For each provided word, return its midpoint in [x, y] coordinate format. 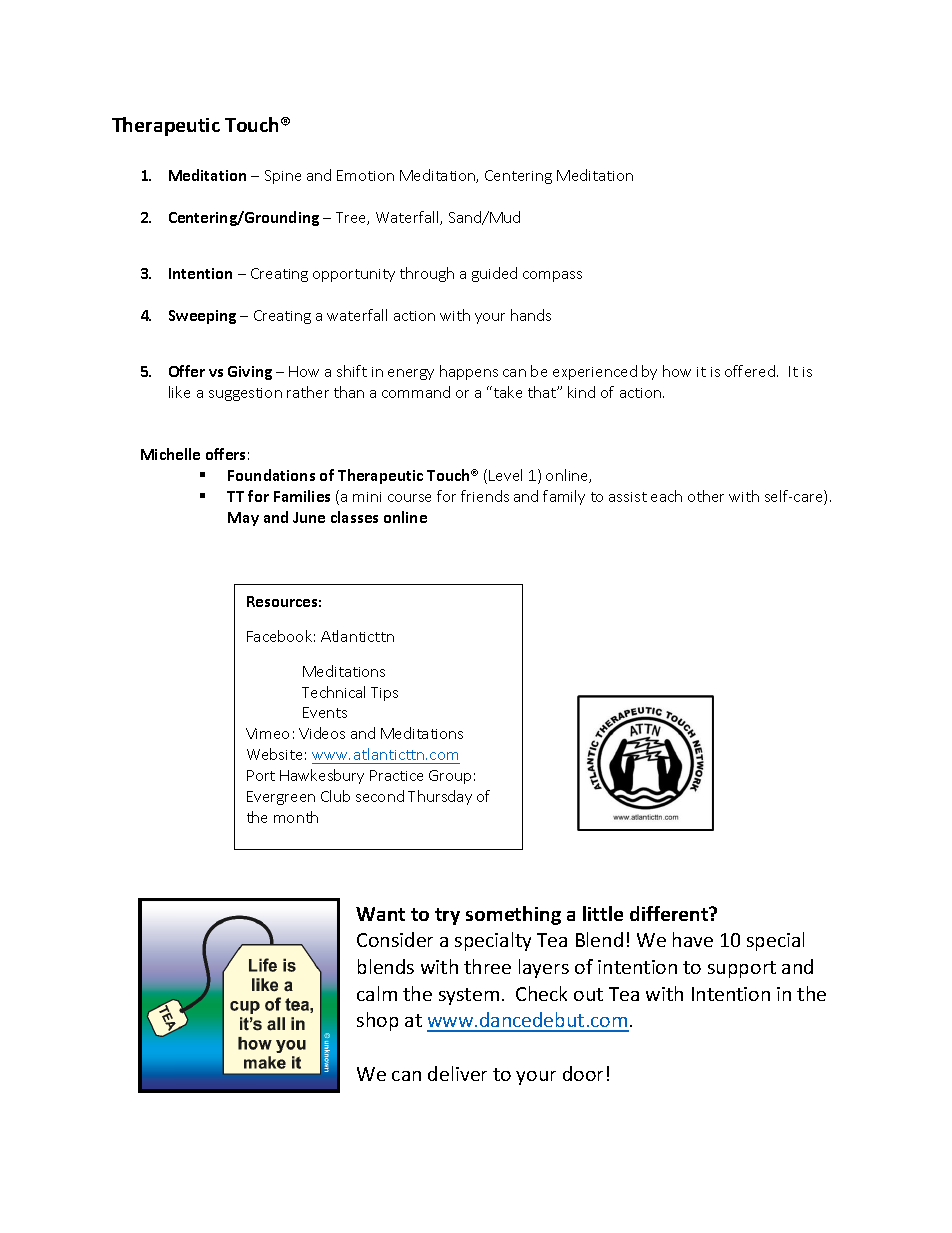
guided [494, 274]
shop [377, 1021]
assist [628, 497]
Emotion [365, 175]
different [670, 913]
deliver [457, 1073]
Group [450, 777]
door [583, 1073]
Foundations [271, 475]
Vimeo [267, 733]
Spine [283, 177]
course [409, 498]
